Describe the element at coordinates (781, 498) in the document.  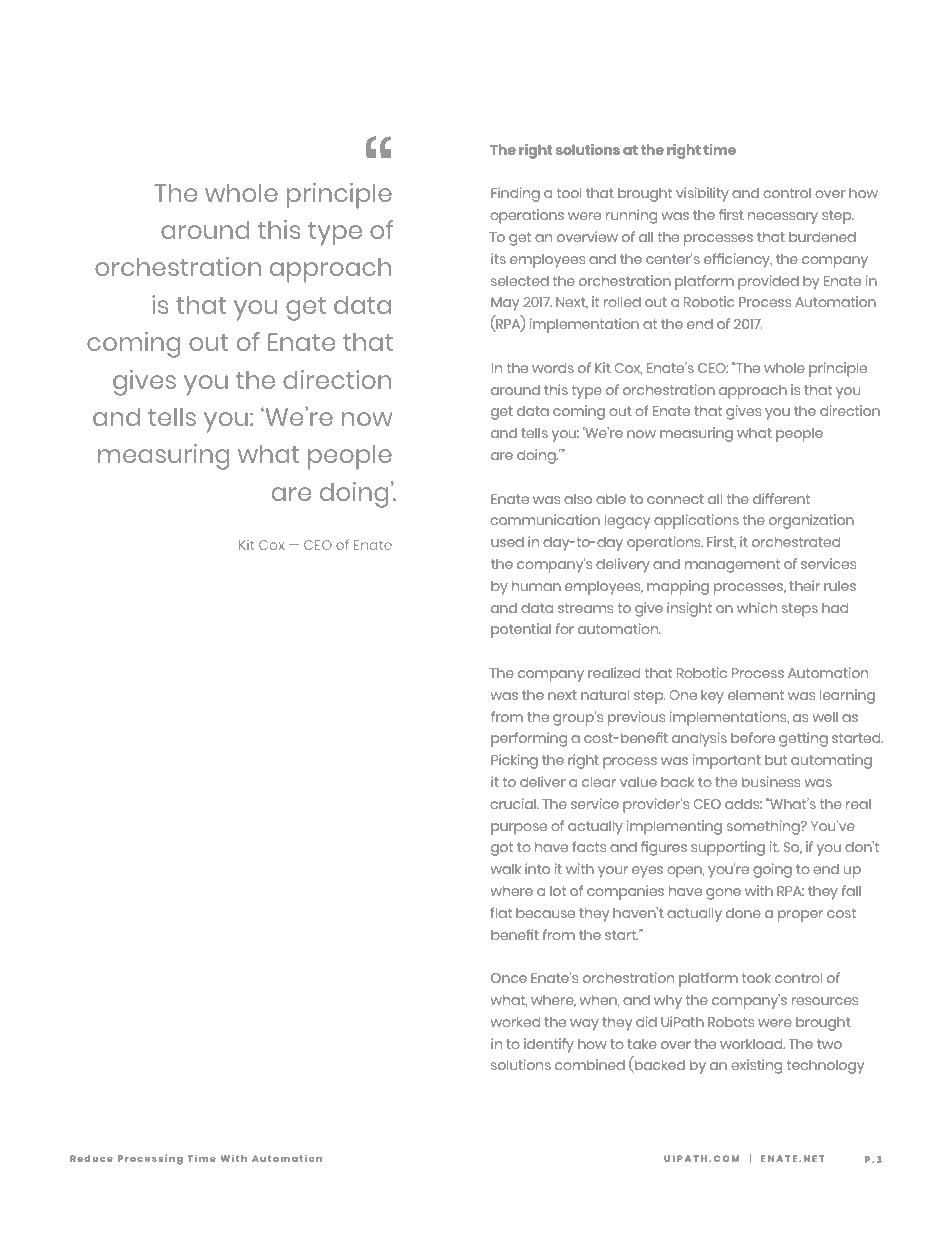
I see `different` at that location.
